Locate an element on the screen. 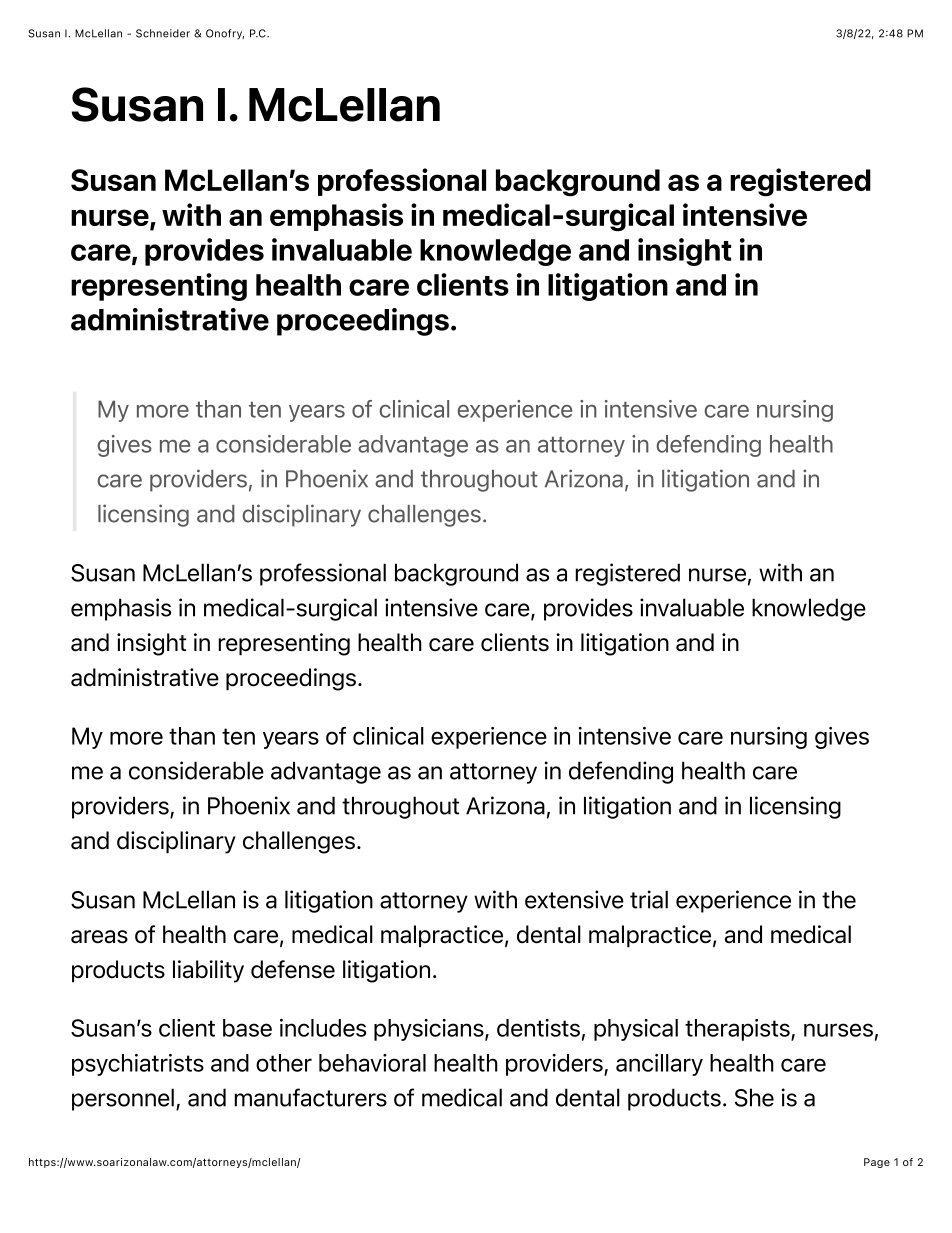  physical is located at coordinates (636, 1030).
